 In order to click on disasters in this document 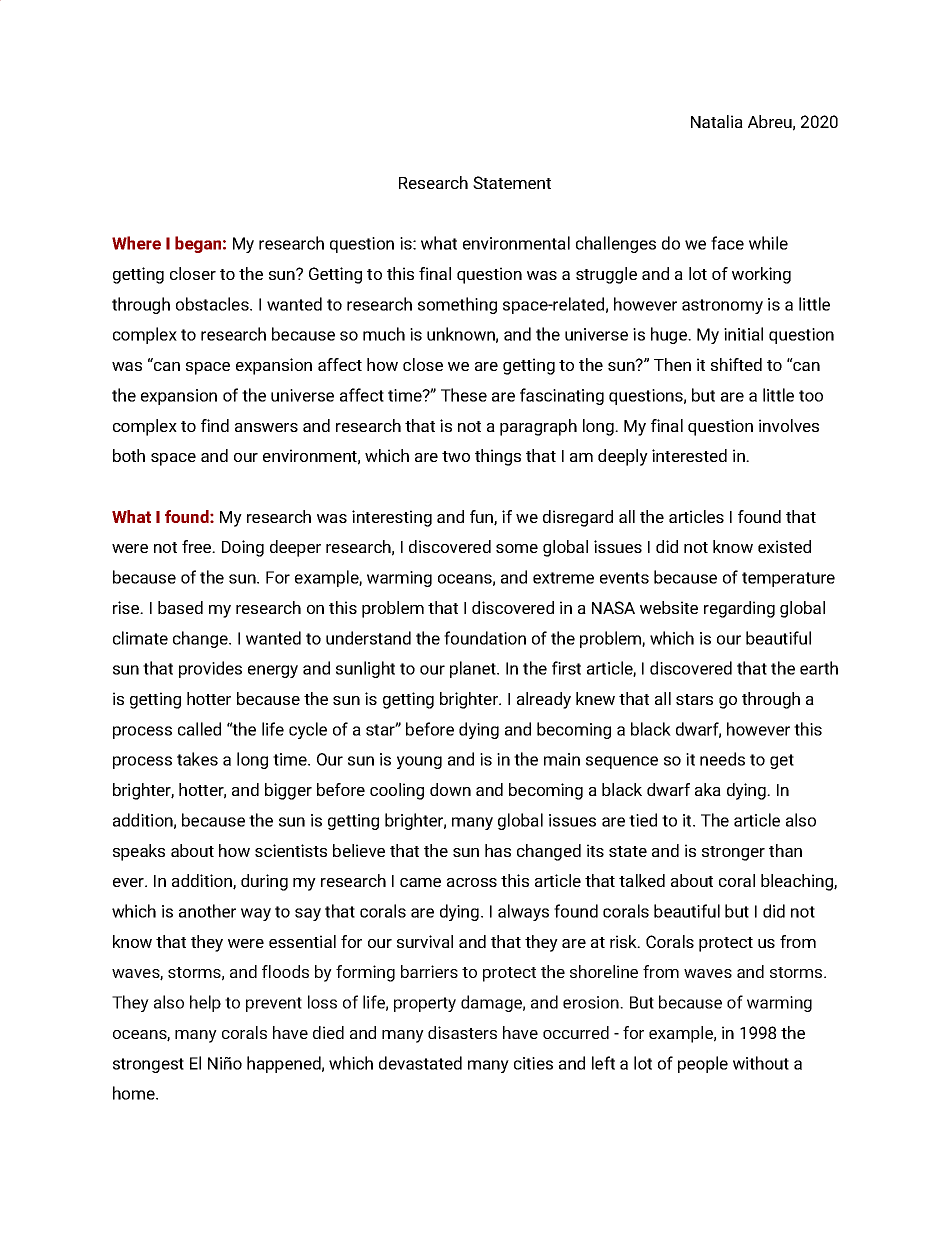, I will do `click(462, 1032)`.
